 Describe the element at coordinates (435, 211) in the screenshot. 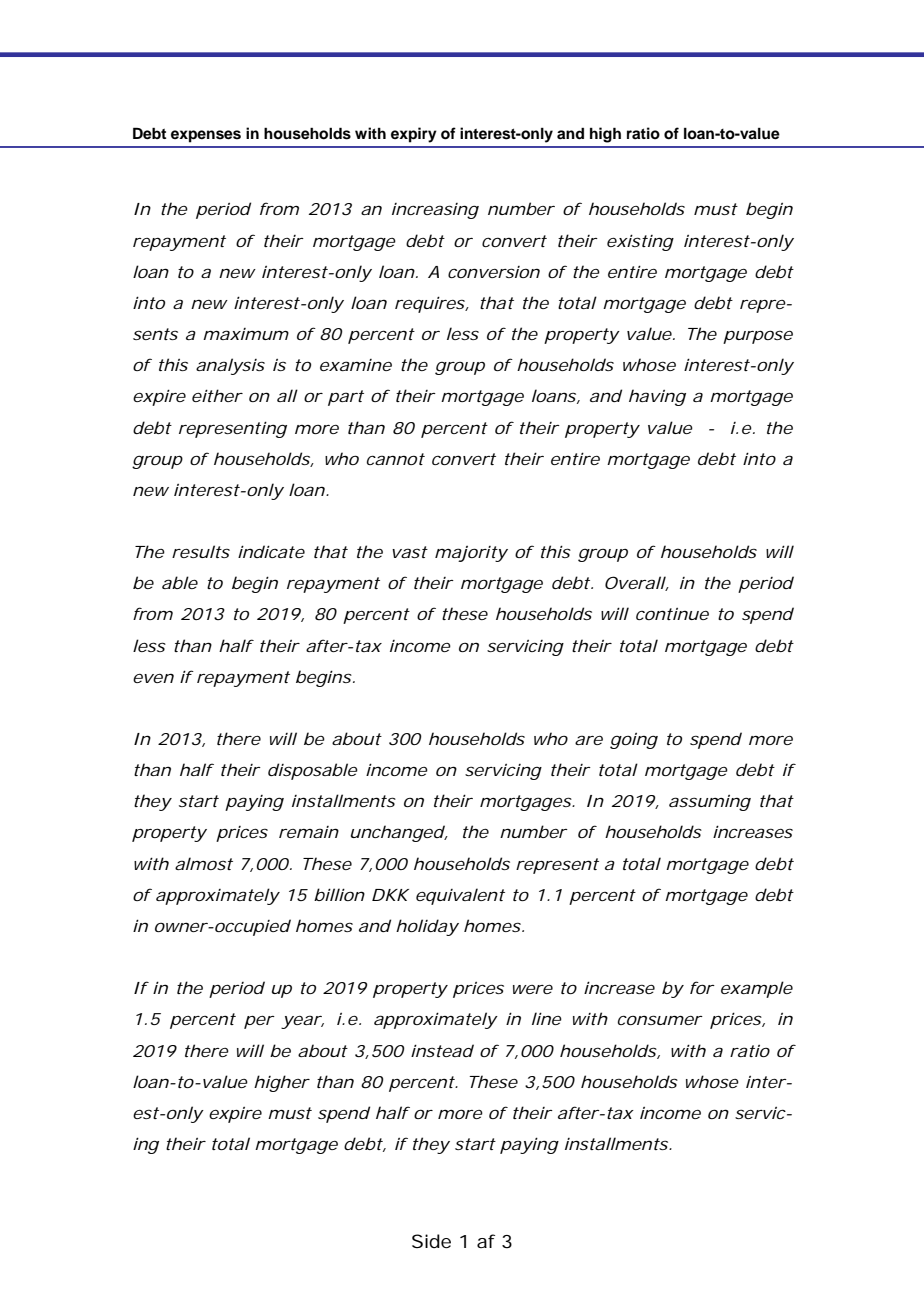

I see `increasing` at that location.
